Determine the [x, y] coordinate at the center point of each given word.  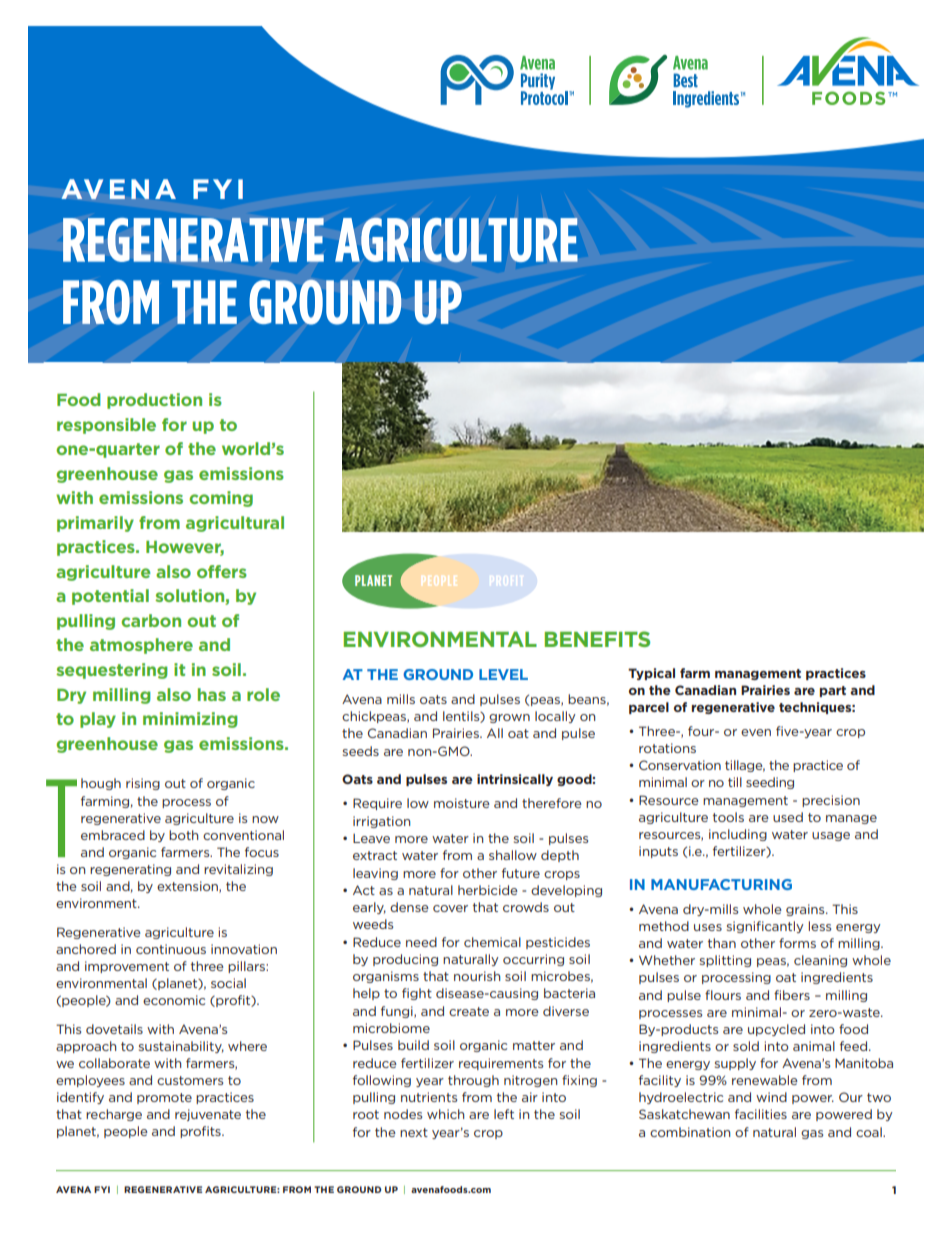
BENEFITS [597, 639]
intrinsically [515, 780]
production [154, 401]
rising [143, 784]
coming [221, 499]
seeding [770, 783]
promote [164, 1098]
